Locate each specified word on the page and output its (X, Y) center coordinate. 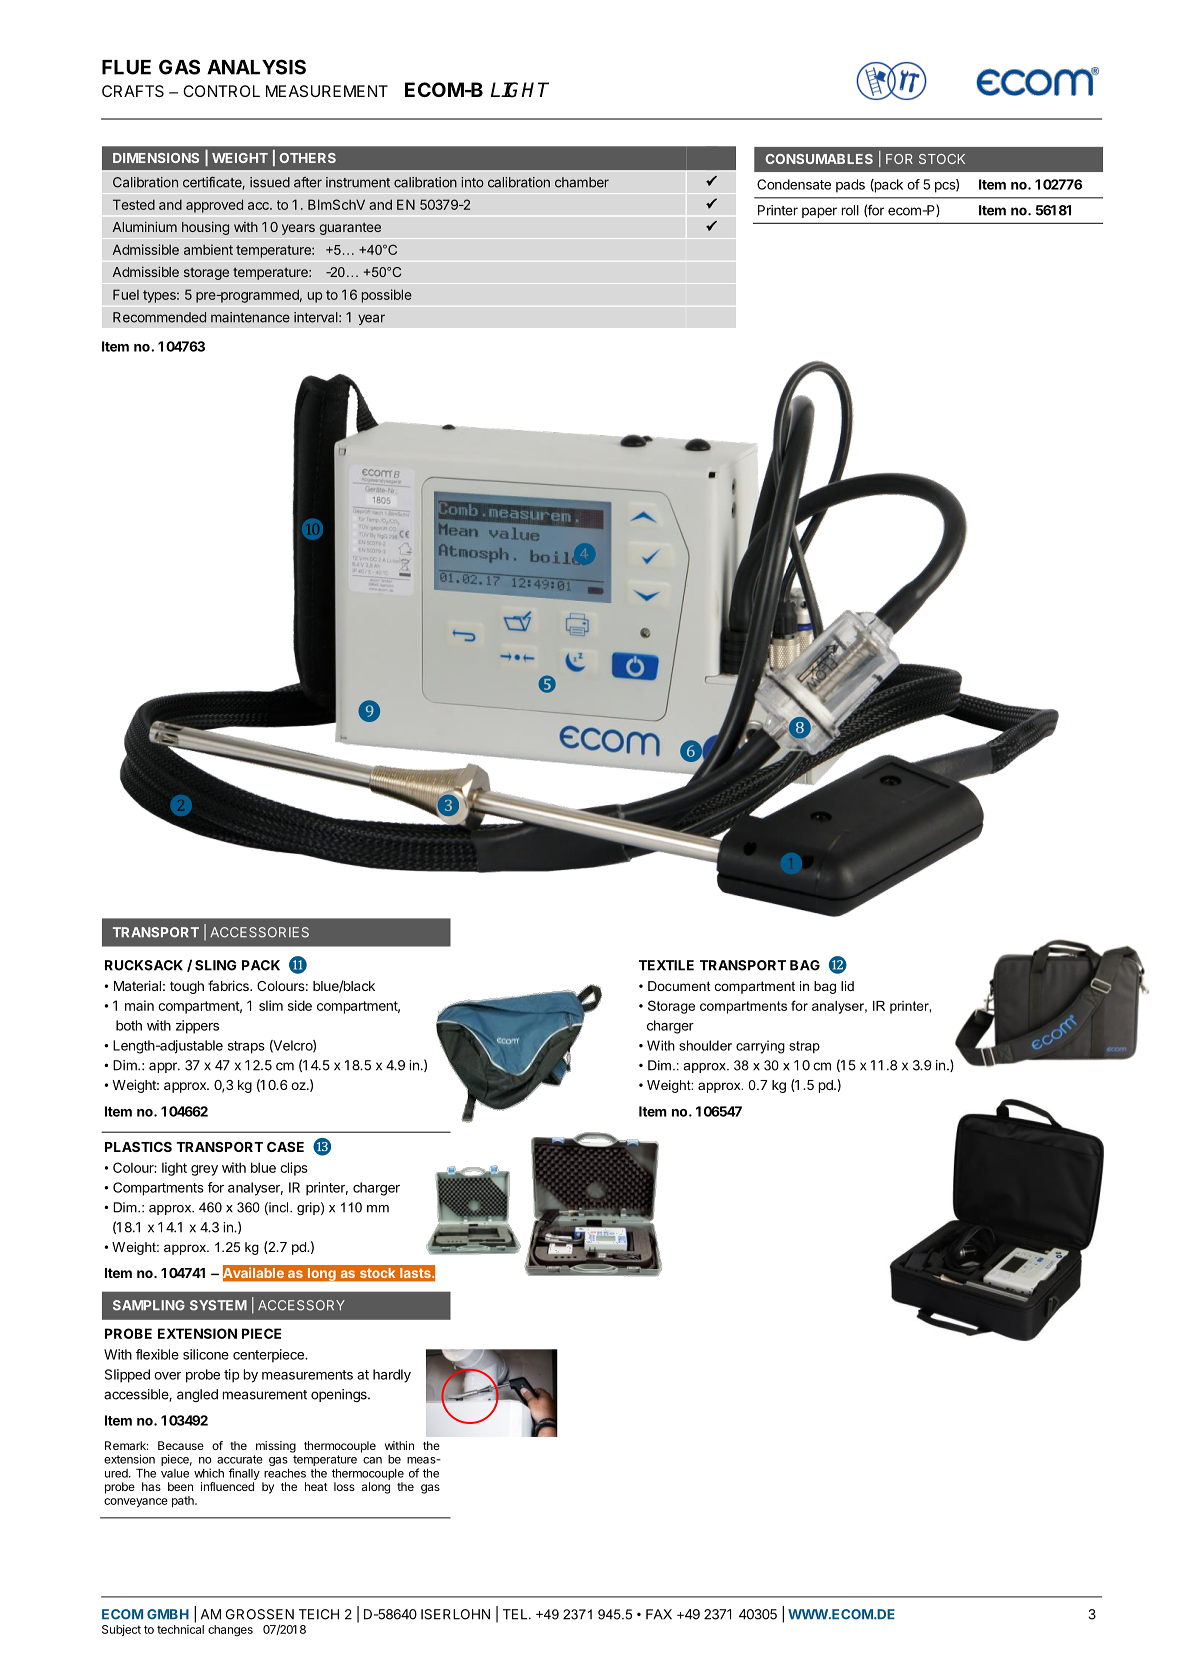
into (472, 182)
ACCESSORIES (259, 932)
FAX (659, 1614)
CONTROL (221, 91)
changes (230, 1631)
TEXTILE (666, 965)
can (372, 1460)
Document (679, 986)
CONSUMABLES (819, 159)
